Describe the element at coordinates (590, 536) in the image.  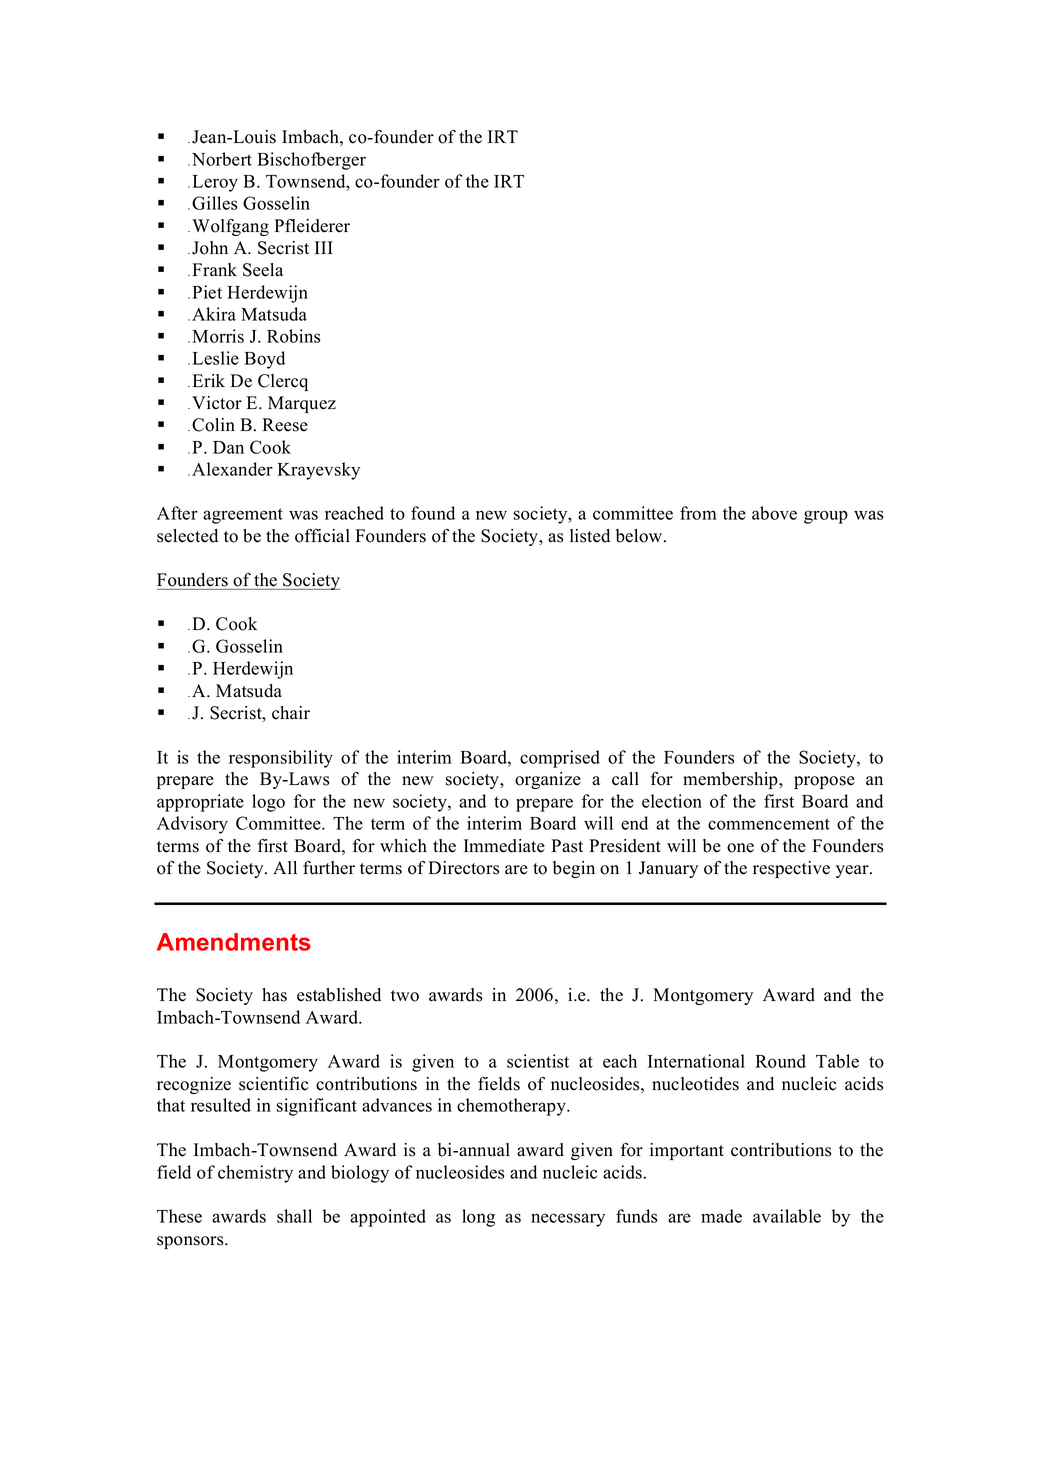
I see `listed` at that location.
